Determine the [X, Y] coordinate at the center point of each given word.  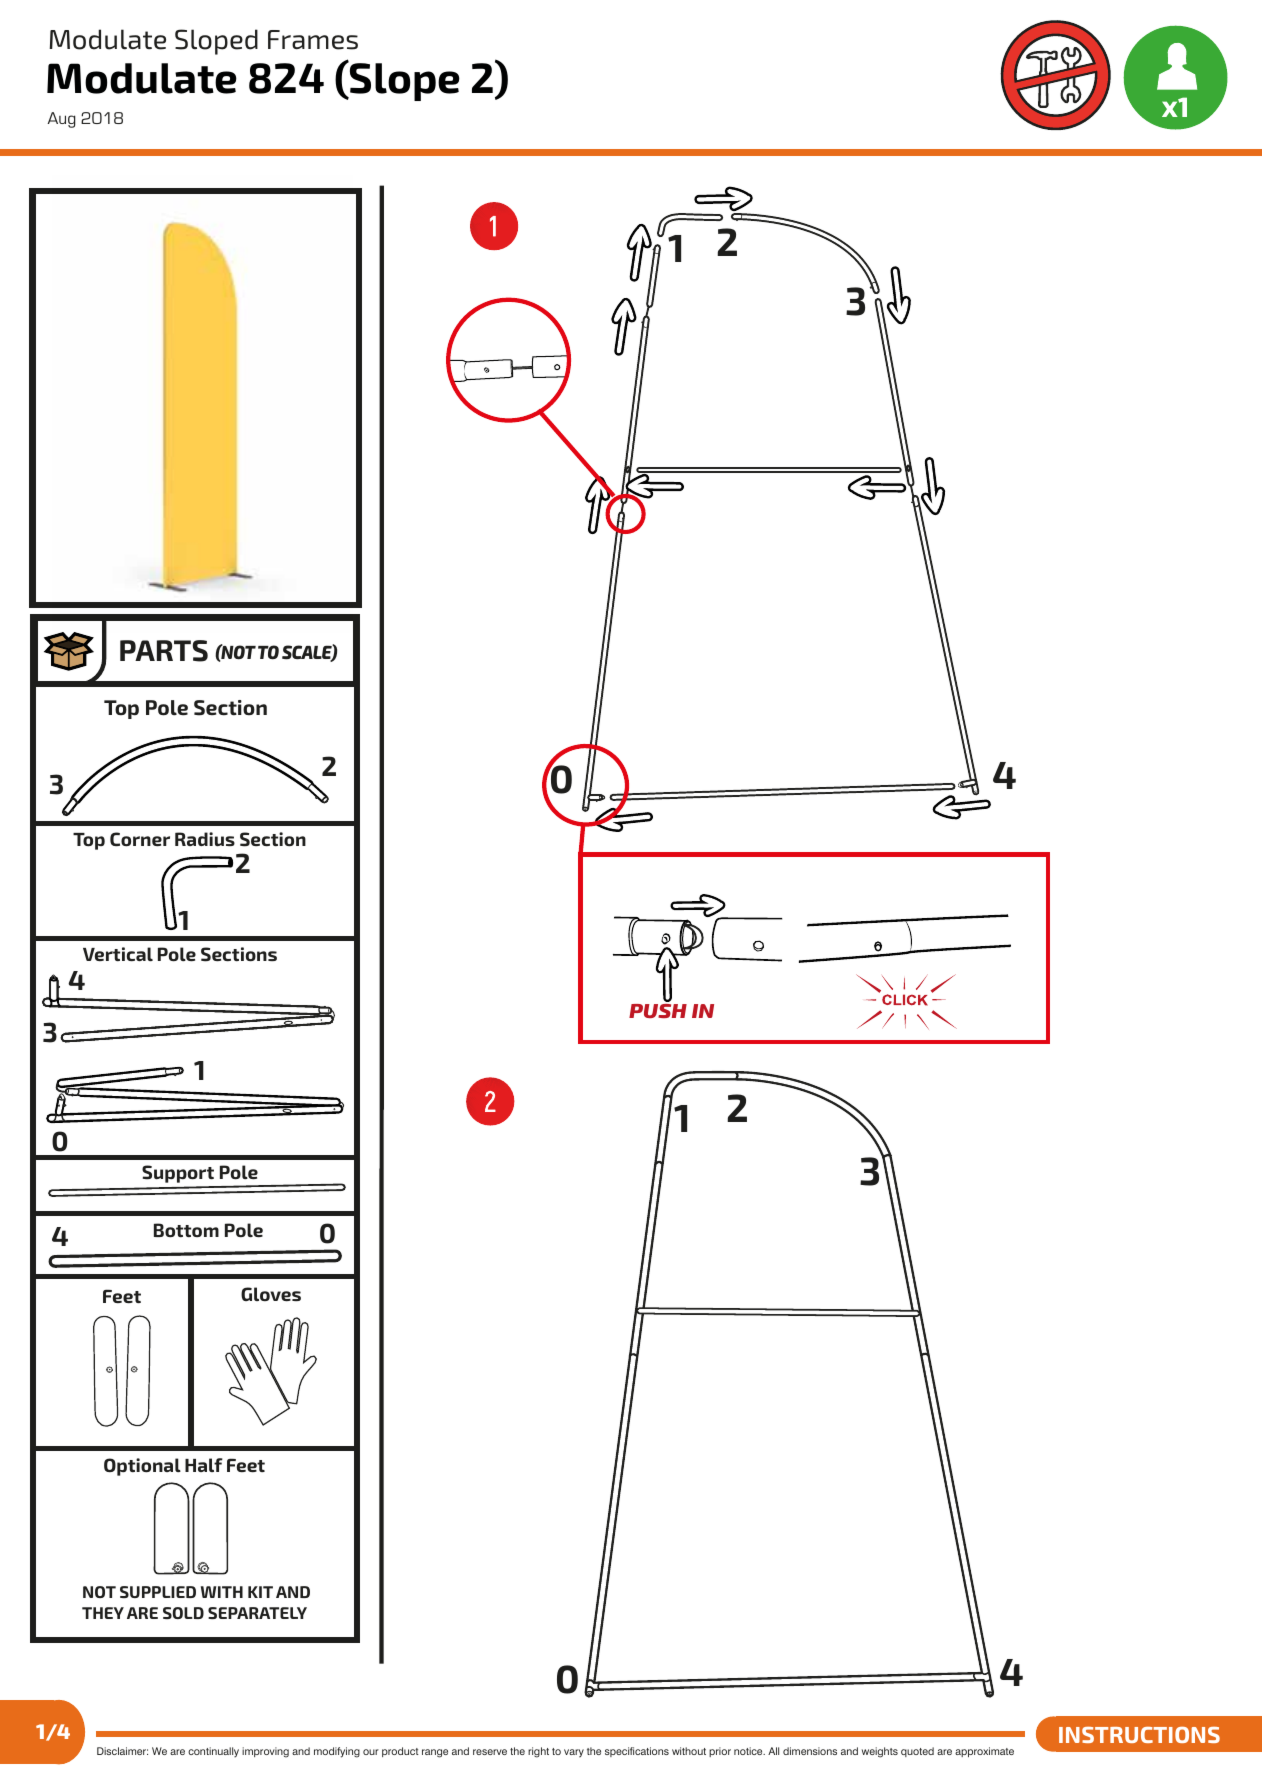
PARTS [164, 651]
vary [574, 1753]
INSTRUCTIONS [1139, 1734]
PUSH [658, 1011]
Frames [313, 40]
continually [213, 1752]
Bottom [186, 1230]
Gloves [271, 1294]
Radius [205, 839]
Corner [140, 839]
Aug [61, 120]
